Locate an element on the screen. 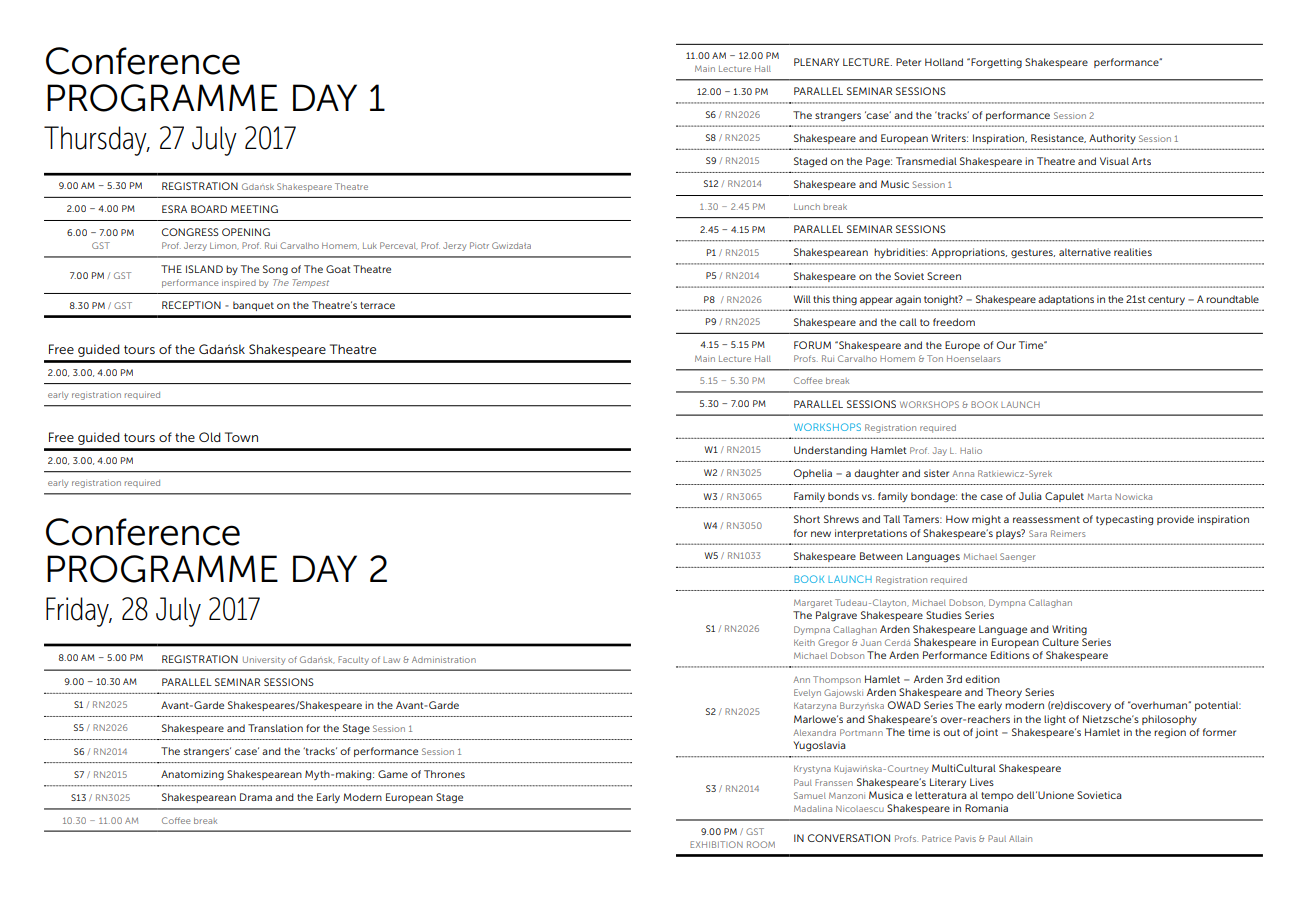 The height and width of the screenshot is (924, 1308). Drama is located at coordinates (256, 797).
